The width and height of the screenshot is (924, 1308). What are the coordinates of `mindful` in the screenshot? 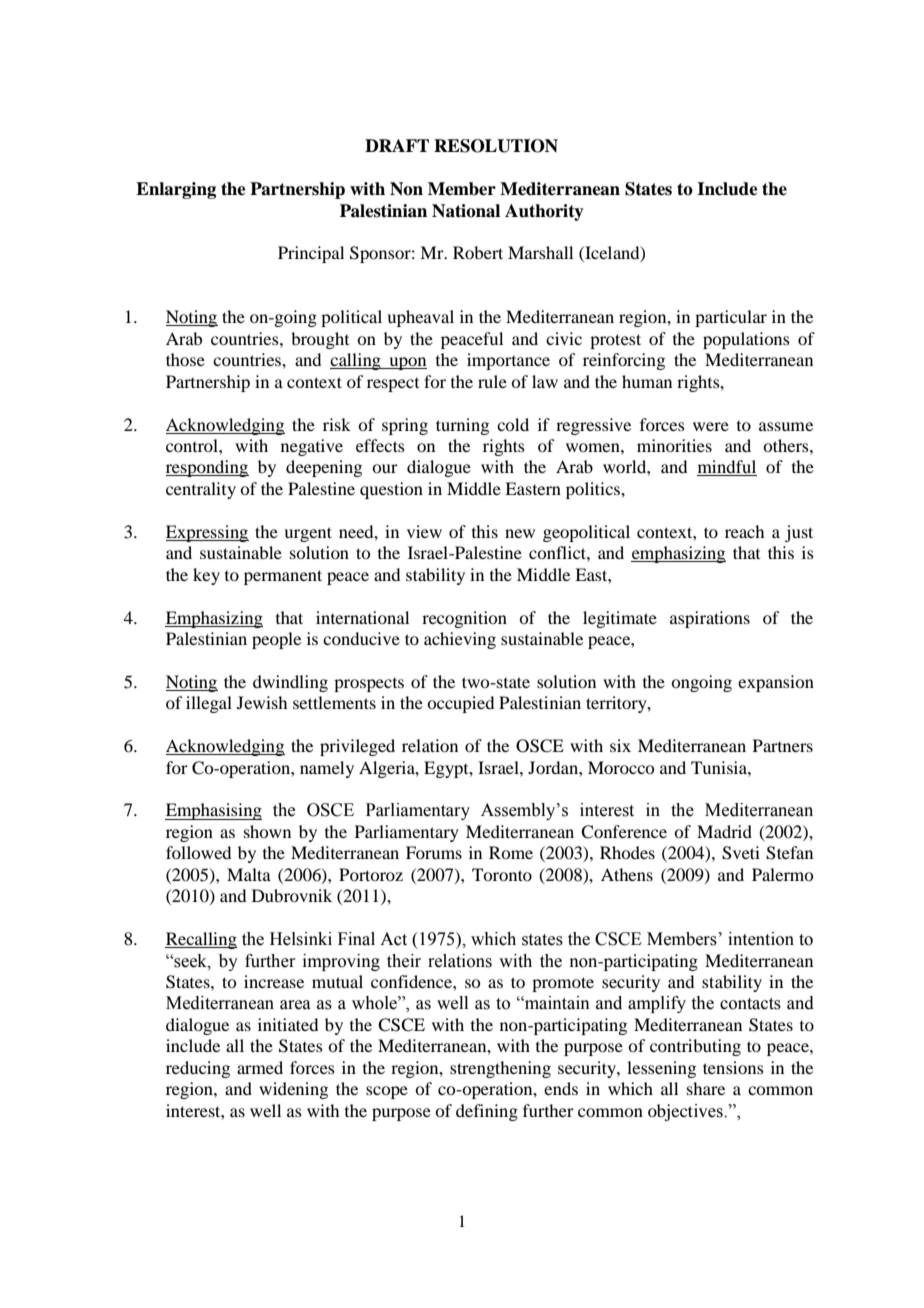 It's located at (727, 468).
